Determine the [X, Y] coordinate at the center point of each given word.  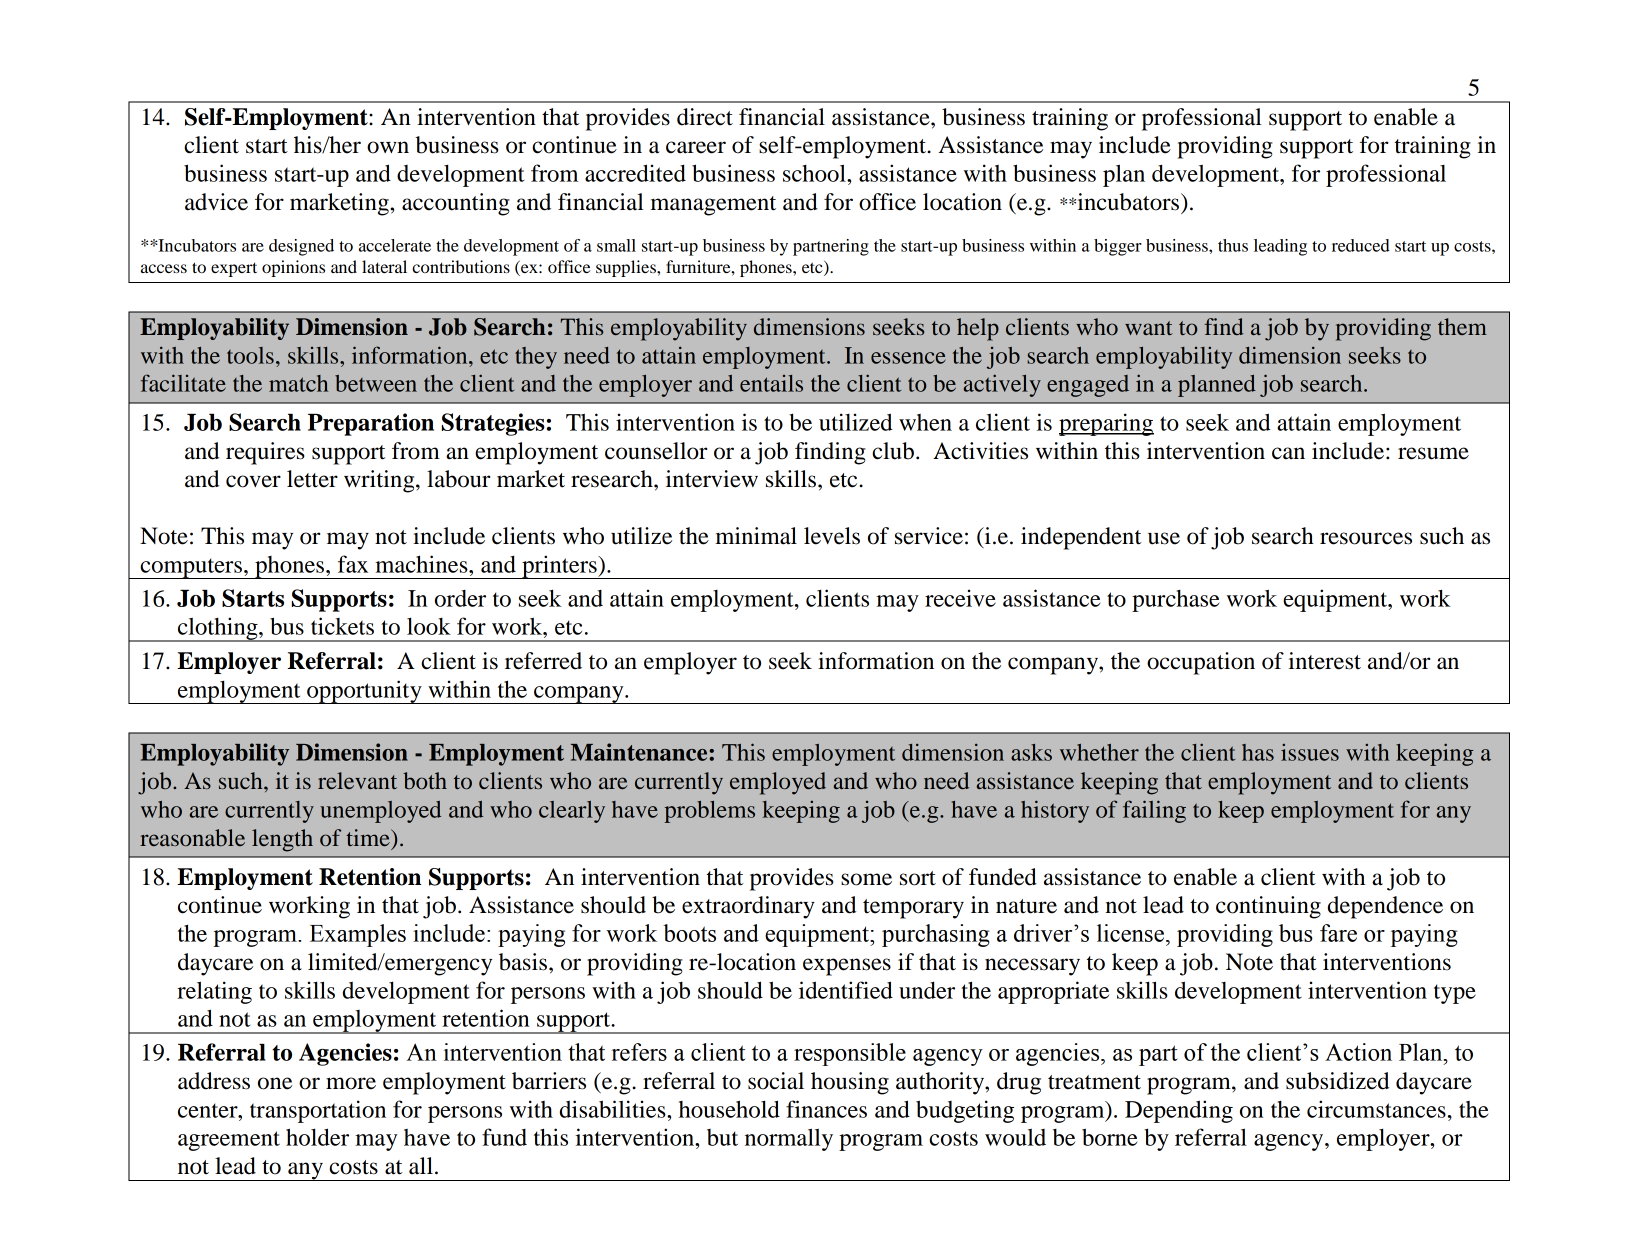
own [388, 147]
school [815, 173]
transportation [318, 1111]
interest [1325, 661]
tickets [342, 626]
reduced [1361, 245]
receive [960, 598]
